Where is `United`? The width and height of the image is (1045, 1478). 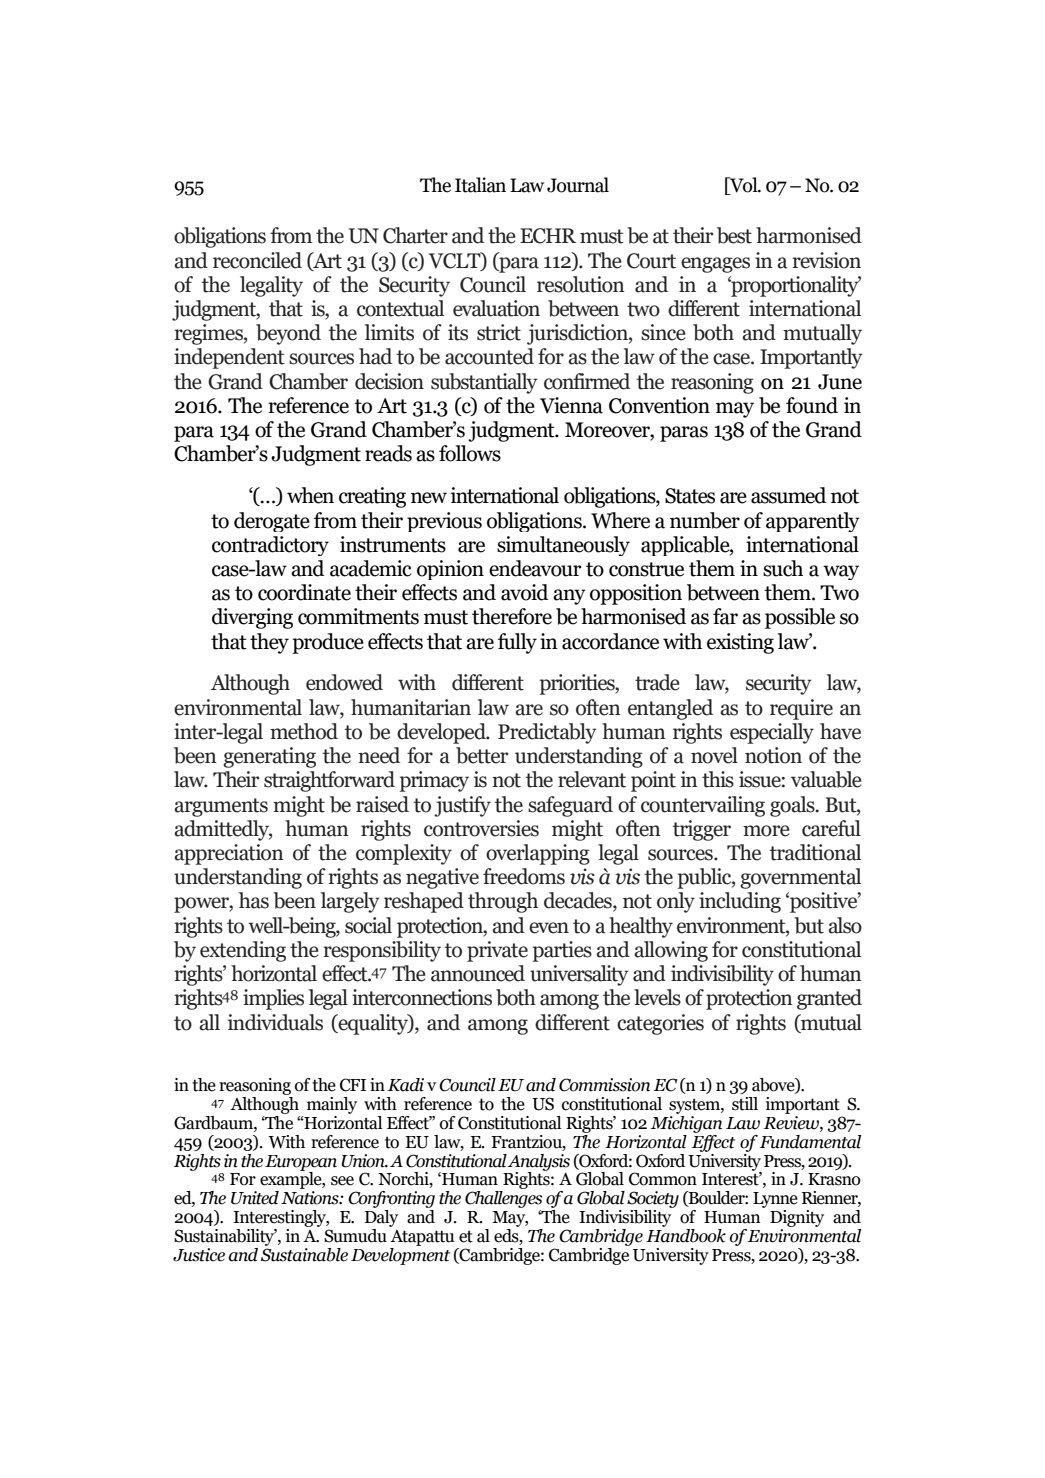
United is located at coordinates (255, 1198).
